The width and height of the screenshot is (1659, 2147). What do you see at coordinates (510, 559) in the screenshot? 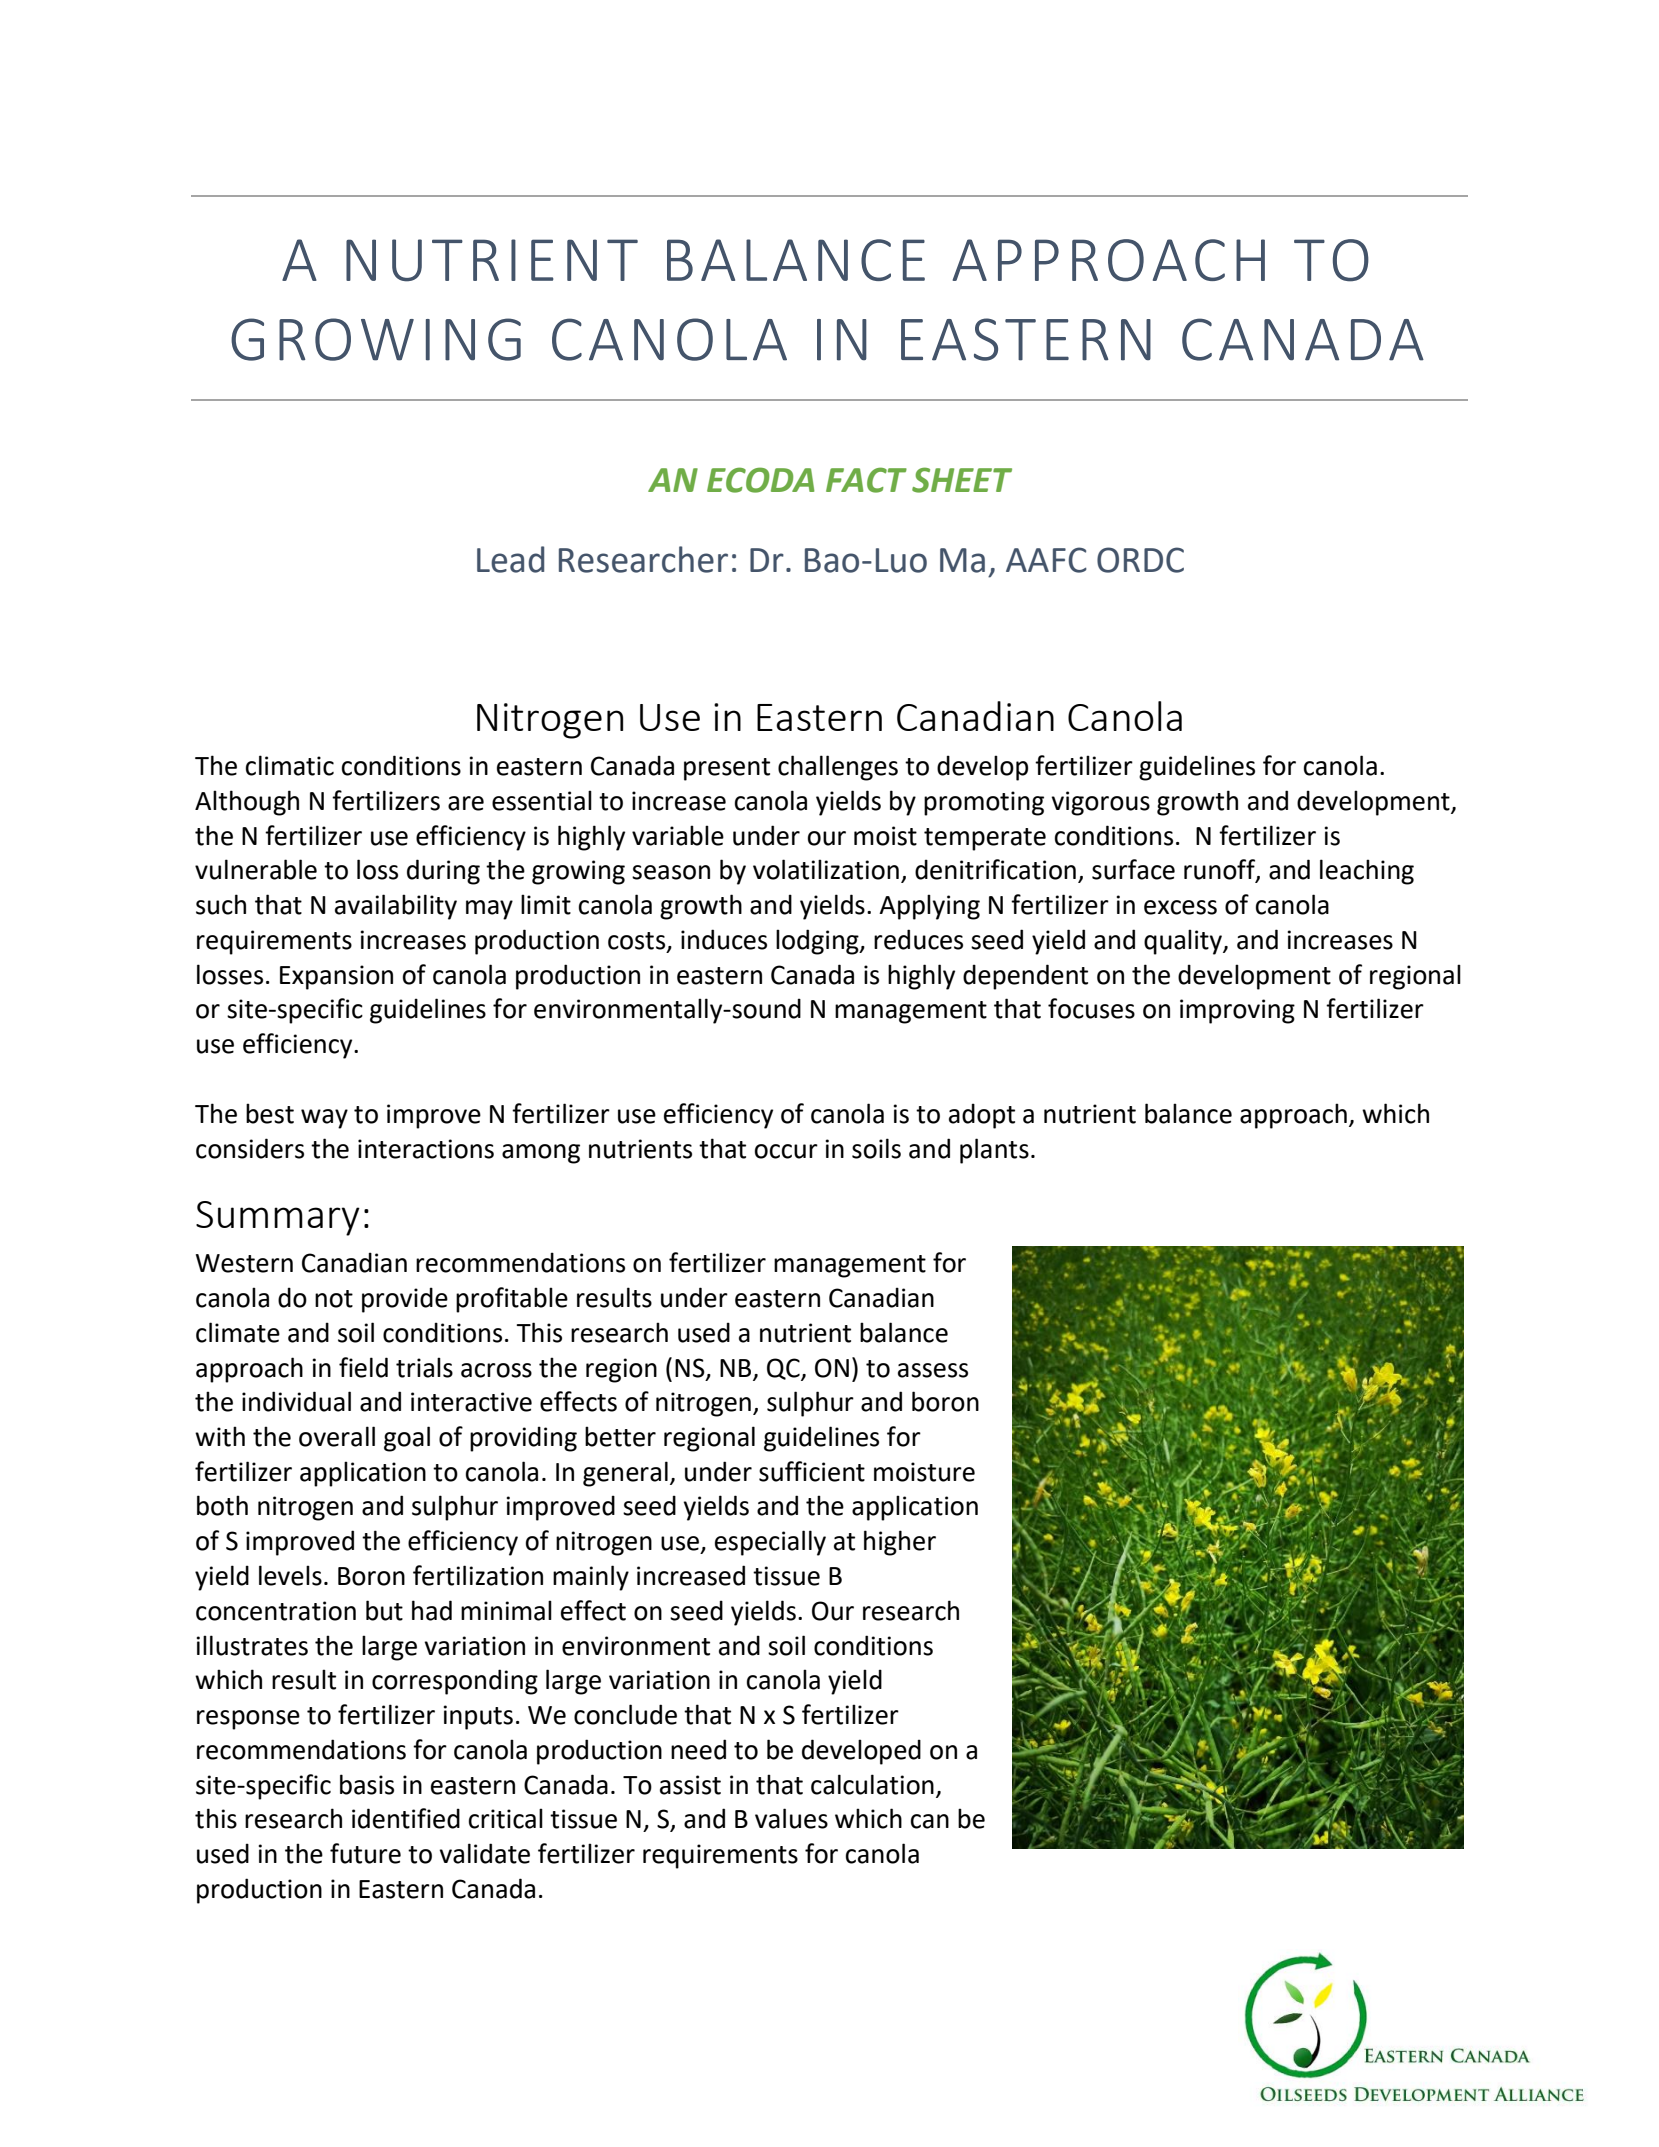
I see `Lead` at bounding box center [510, 559].
